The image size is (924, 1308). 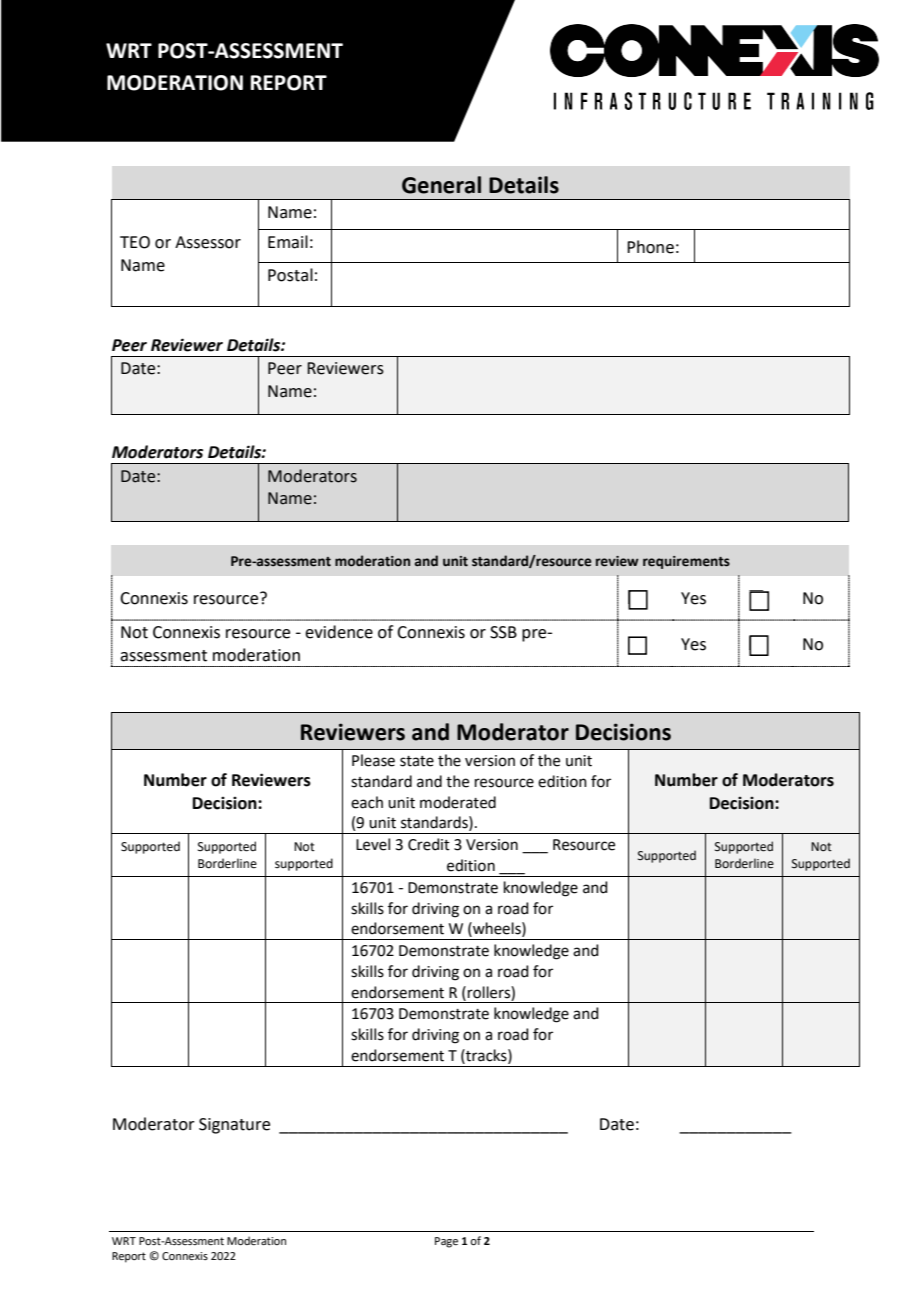 I want to click on General, so click(x=441, y=185).
